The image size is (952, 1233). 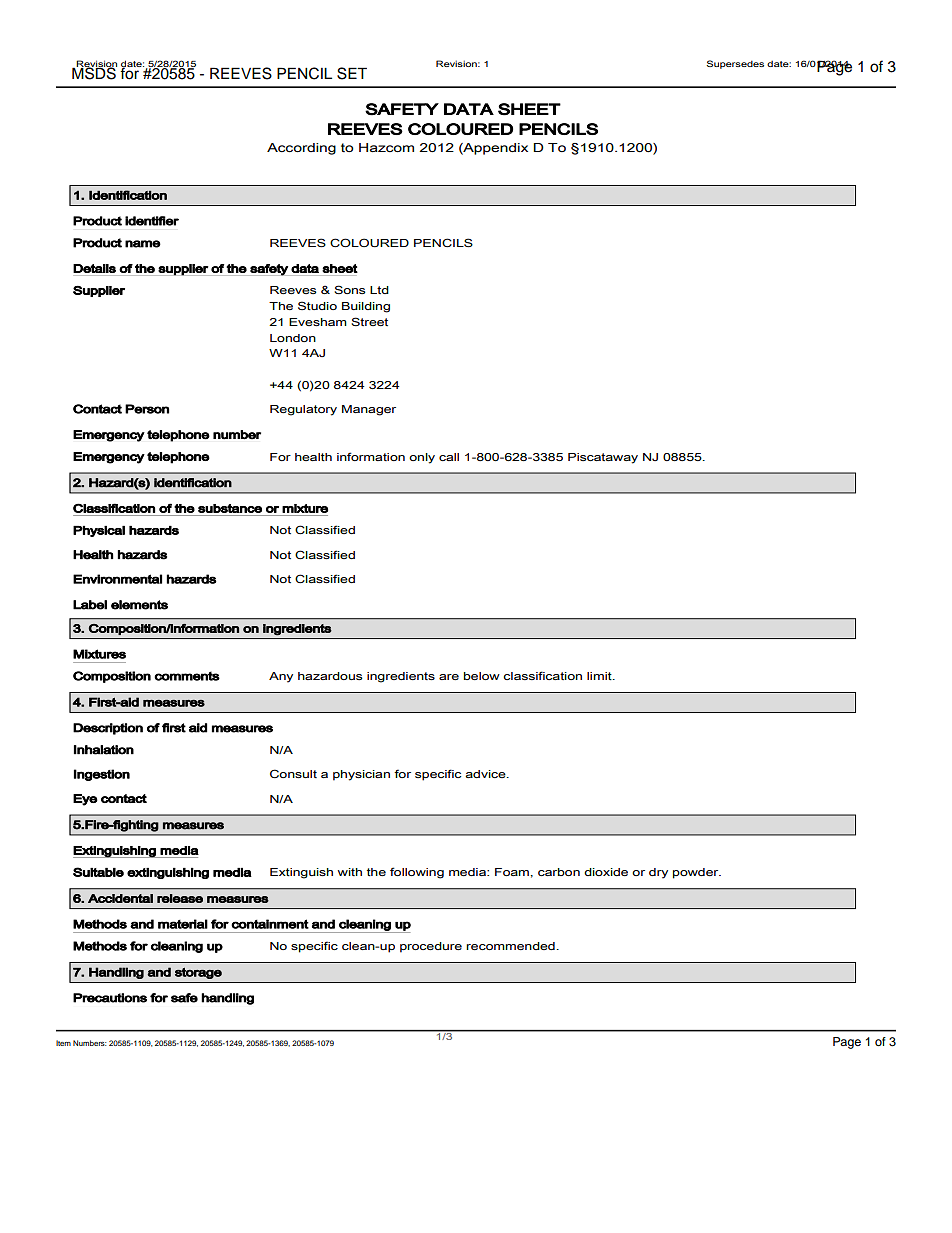 What do you see at coordinates (511, 946) in the screenshot?
I see `recommended` at bounding box center [511, 946].
